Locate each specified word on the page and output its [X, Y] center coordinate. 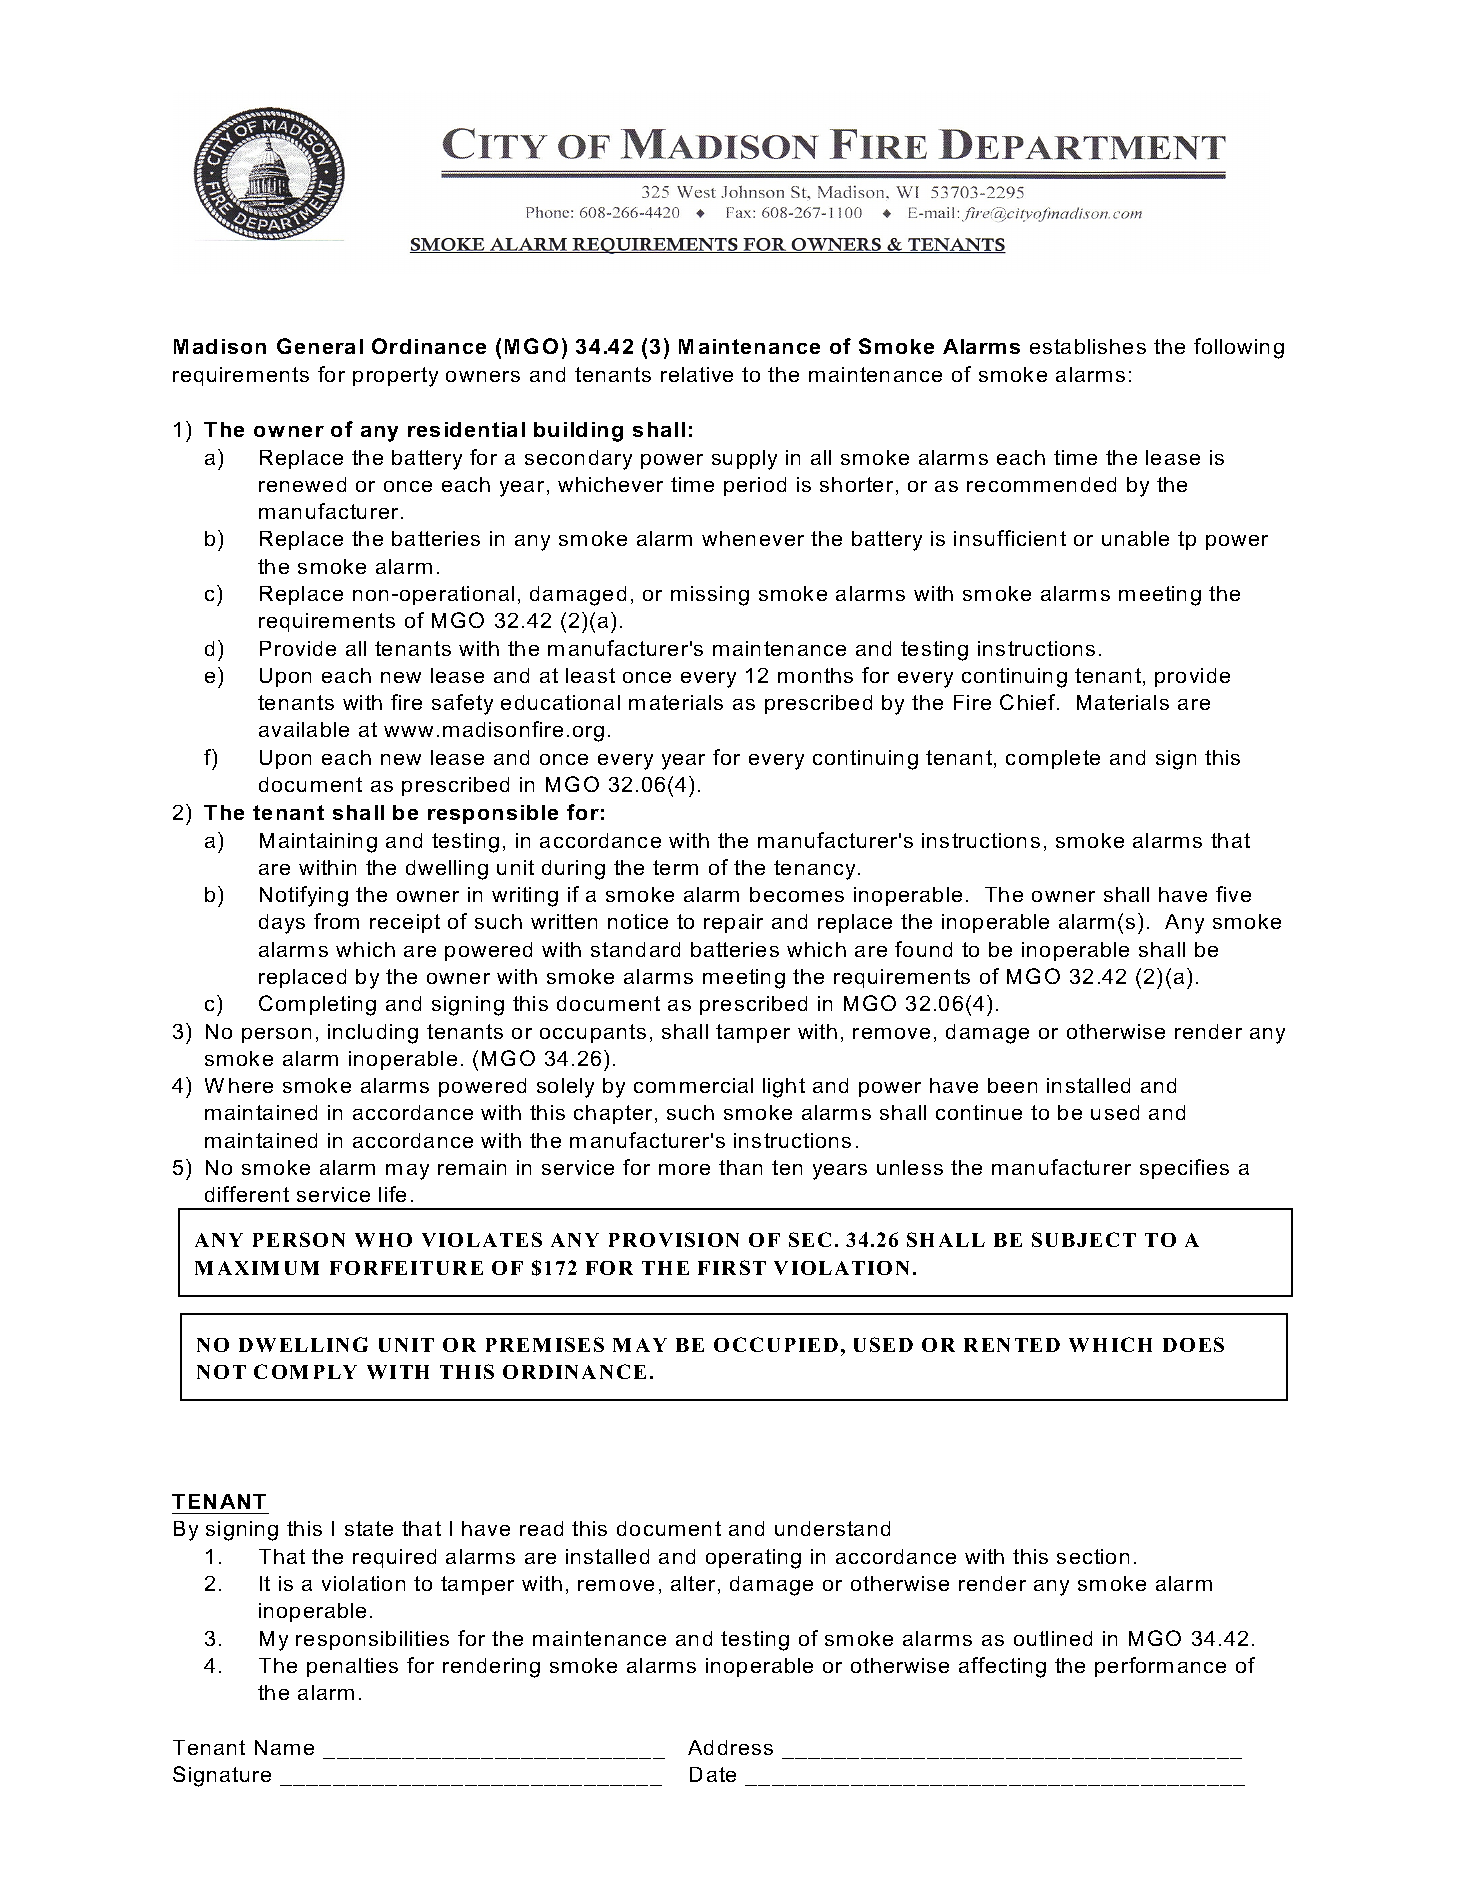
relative [697, 374]
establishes [1088, 346]
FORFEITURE [406, 1268]
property [395, 377]
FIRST [732, 1267]
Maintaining [318, 843]
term [675, 867]
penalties [352, 1667]
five [1233, 894]
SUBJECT [1084, 1239]
